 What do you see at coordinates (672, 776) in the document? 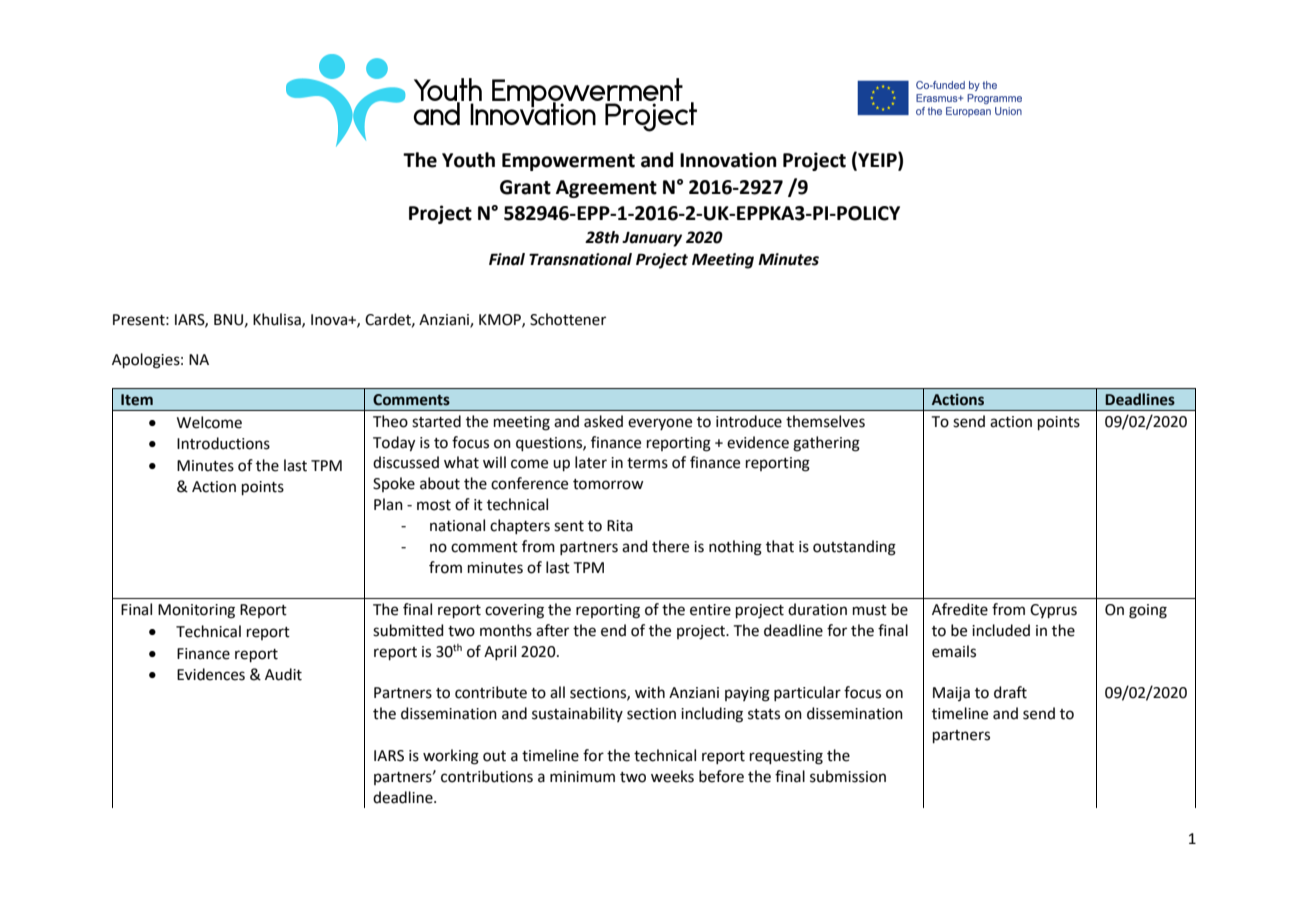
I see `weeks` at bounding box center [672, 776].
